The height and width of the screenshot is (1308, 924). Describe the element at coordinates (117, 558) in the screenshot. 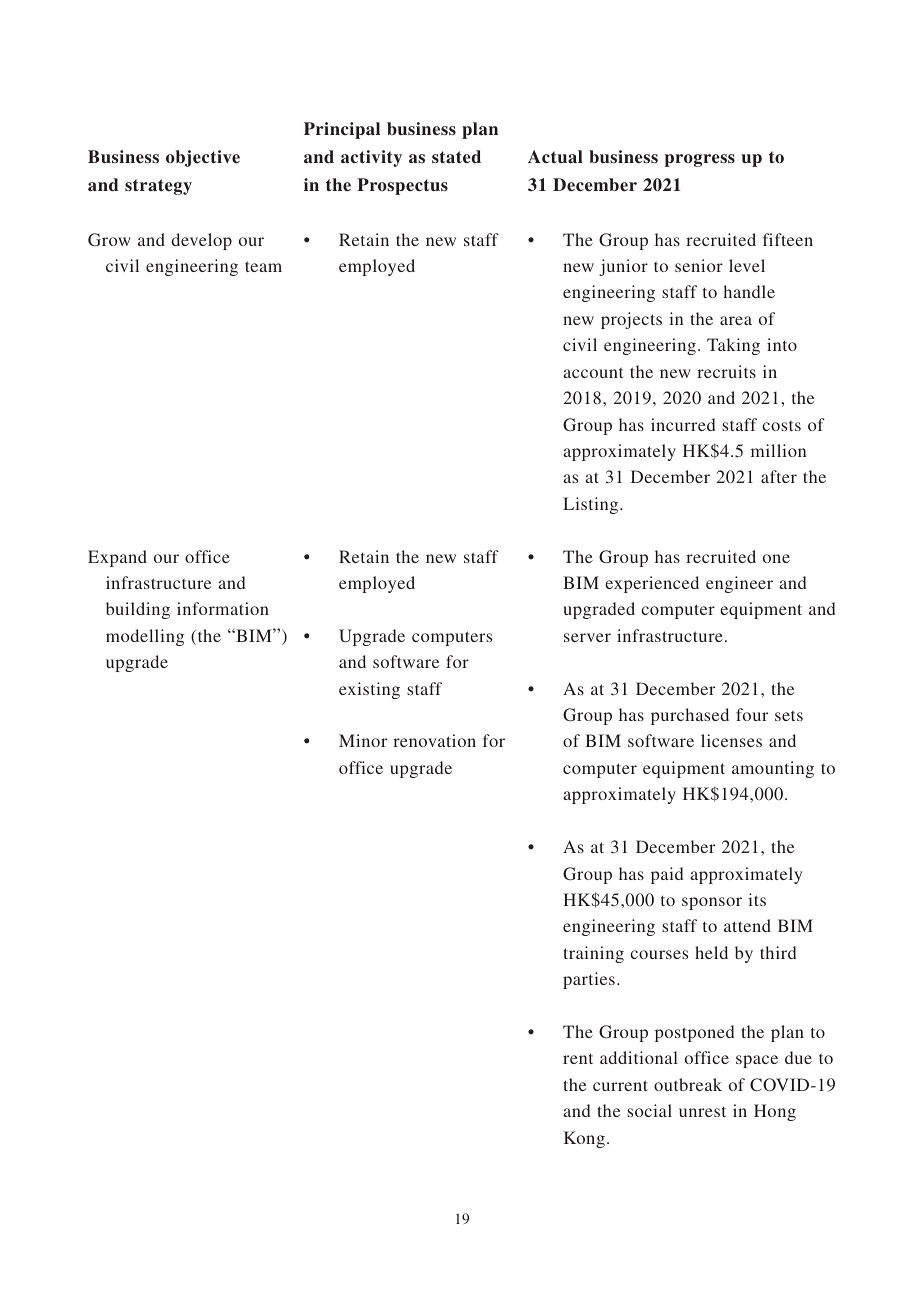

I see `Expand` at that location.
